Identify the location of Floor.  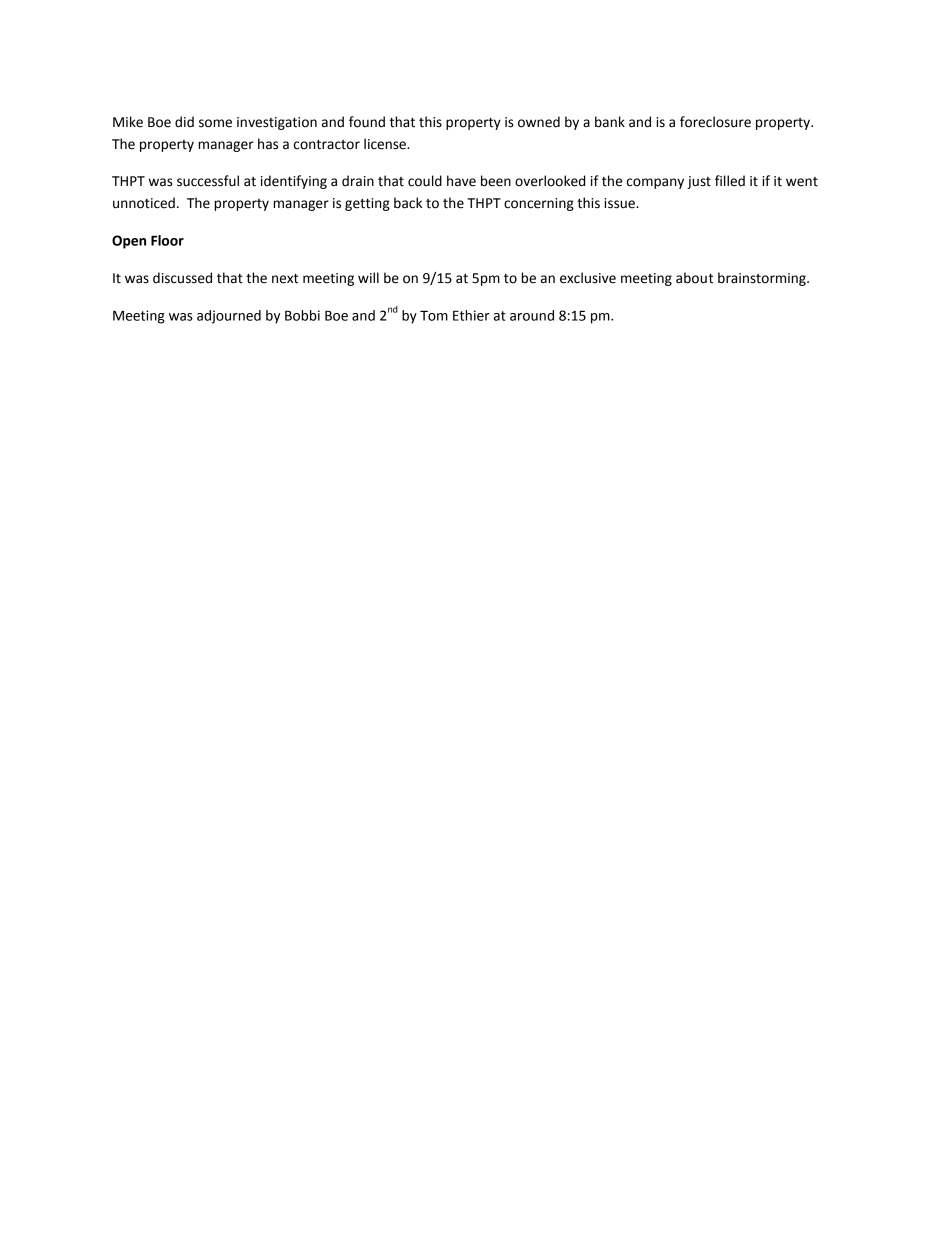
(167, 240).
